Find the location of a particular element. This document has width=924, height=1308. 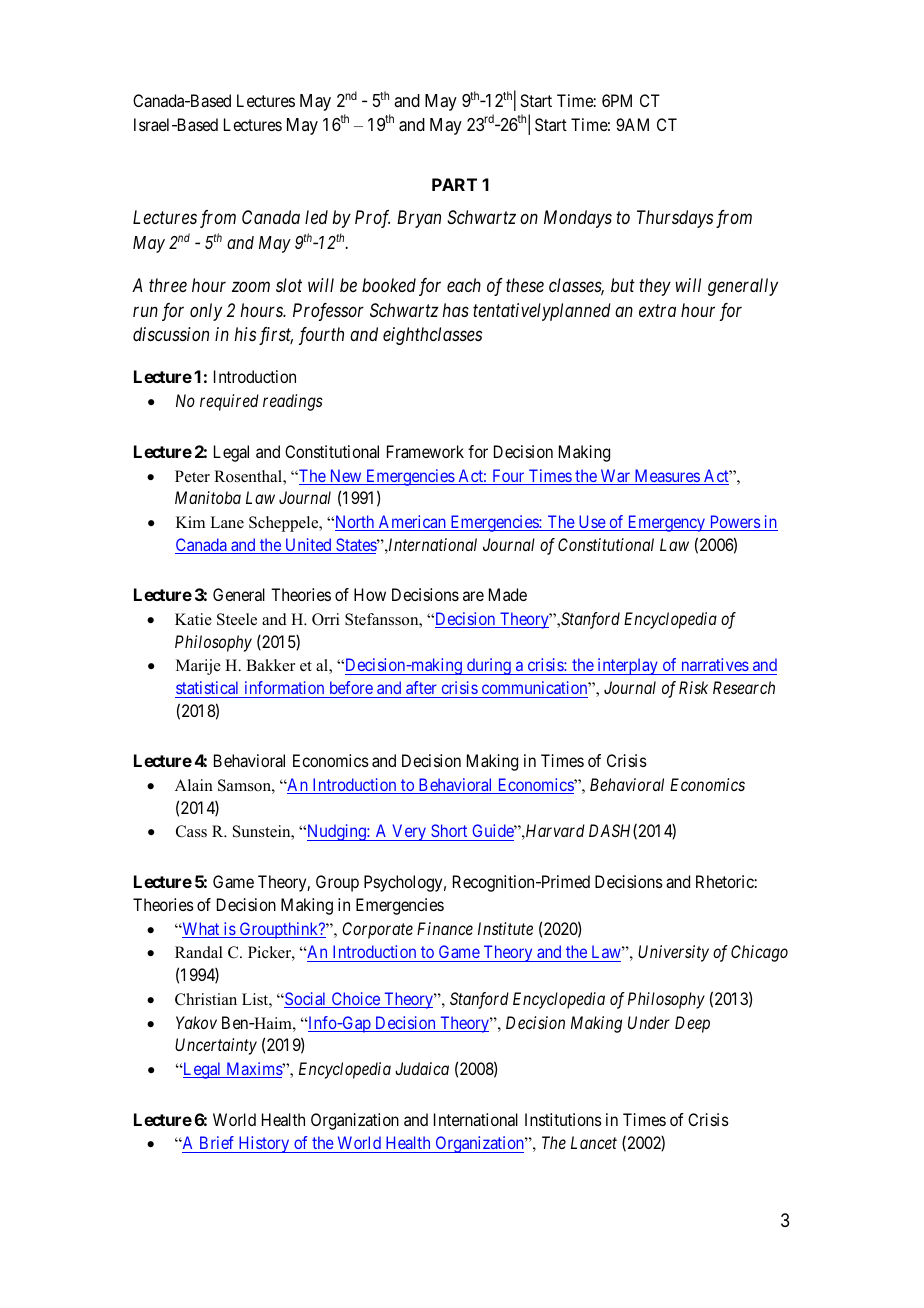

Thursdays is located at coordinates (675, 219).
